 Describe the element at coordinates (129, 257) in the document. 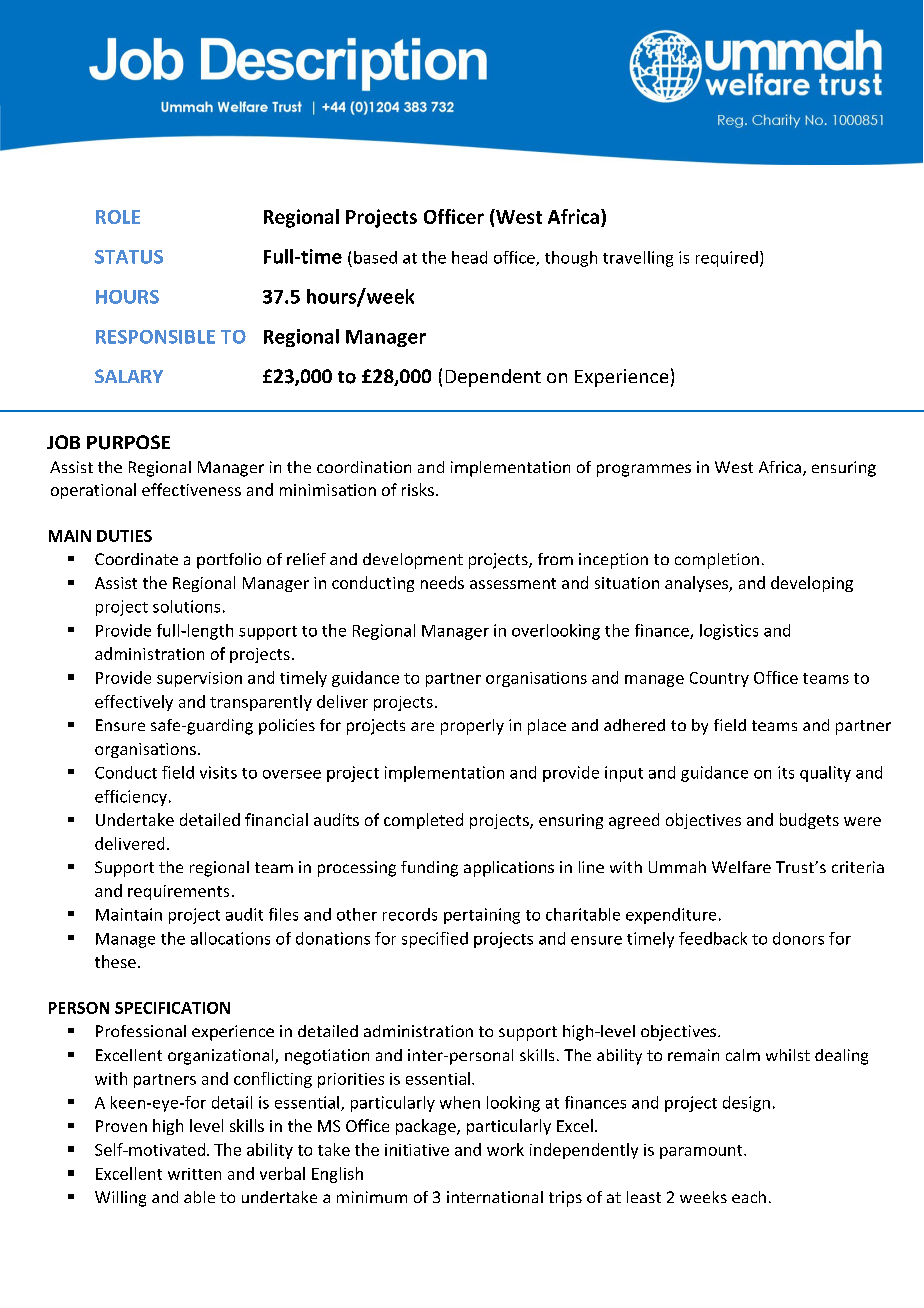

I see `STATUS` at that location.
